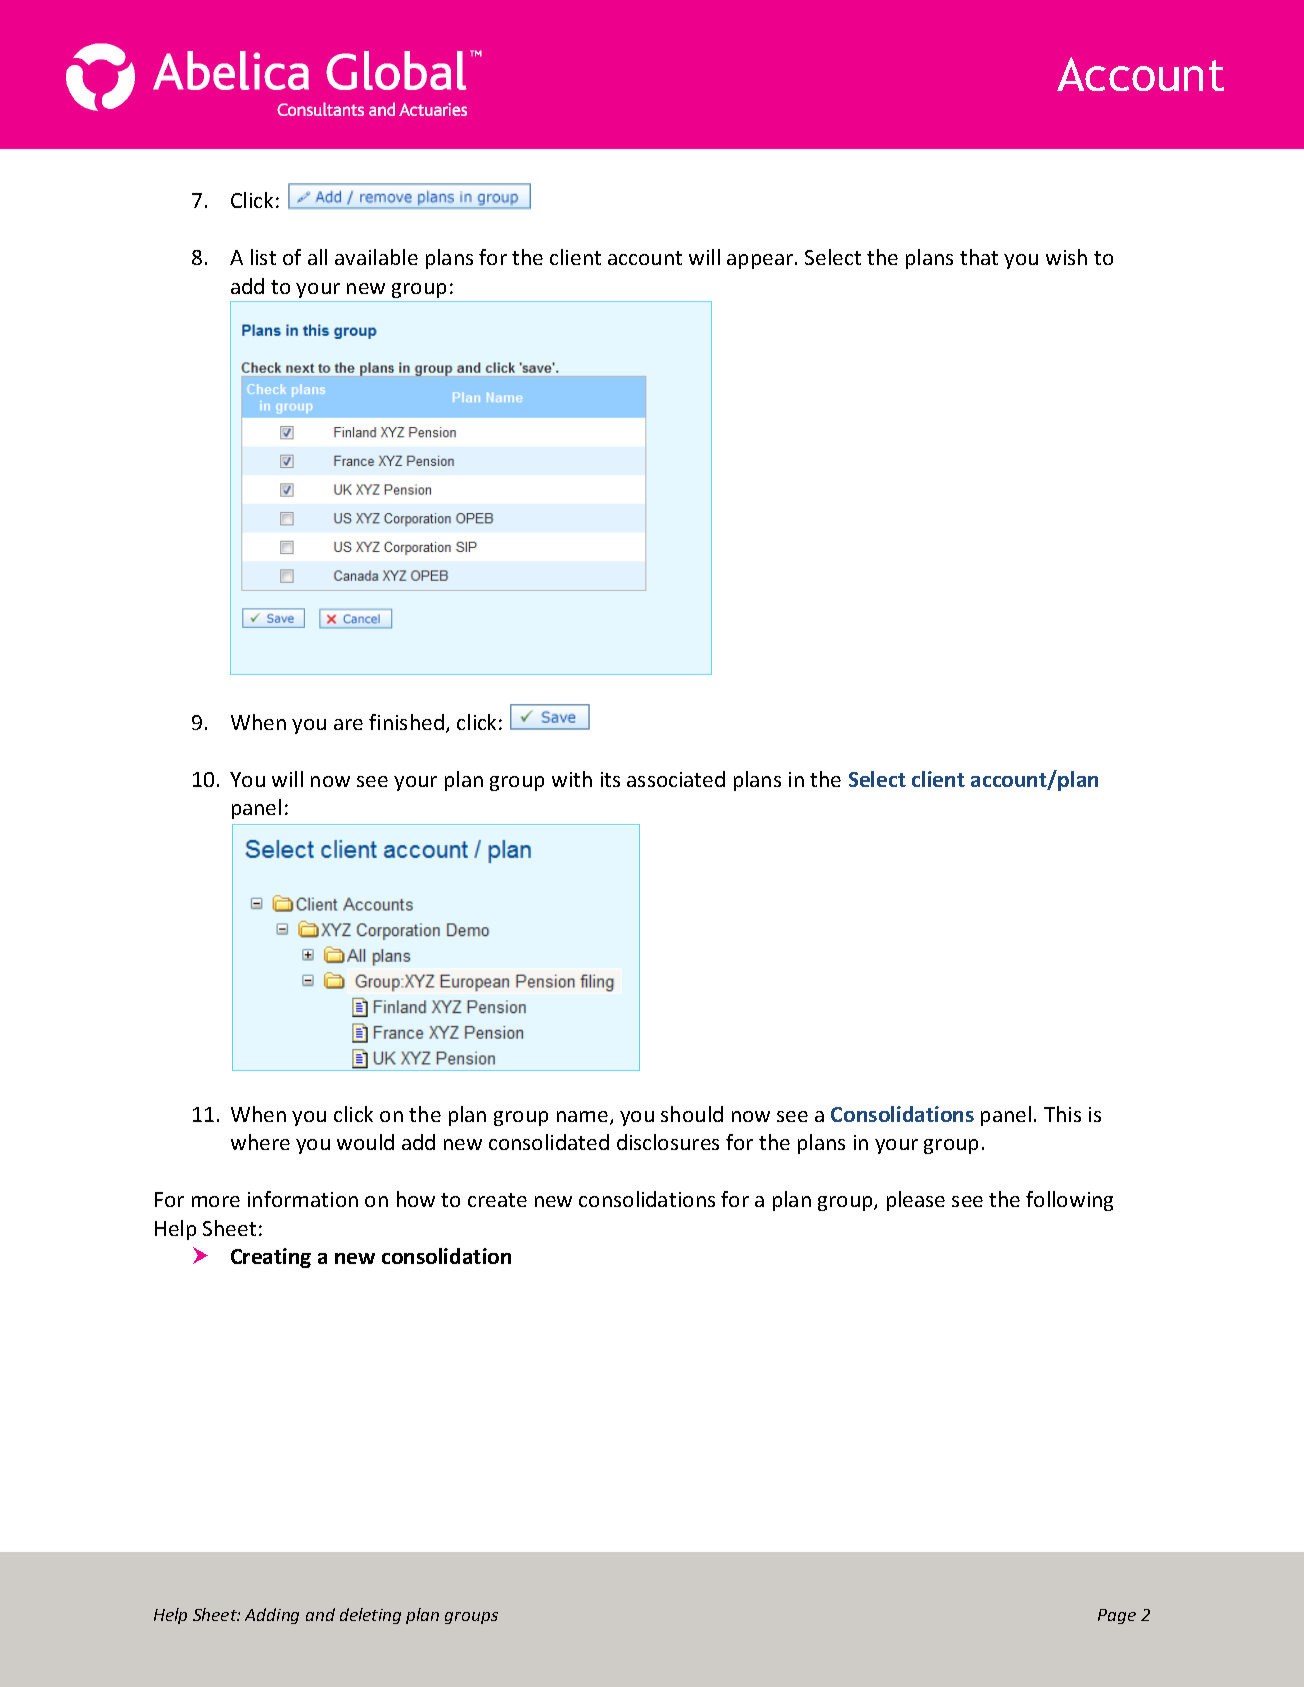  Describe the element at coordinates (320, 1614) in the screenshot. I see `and` at that location.
